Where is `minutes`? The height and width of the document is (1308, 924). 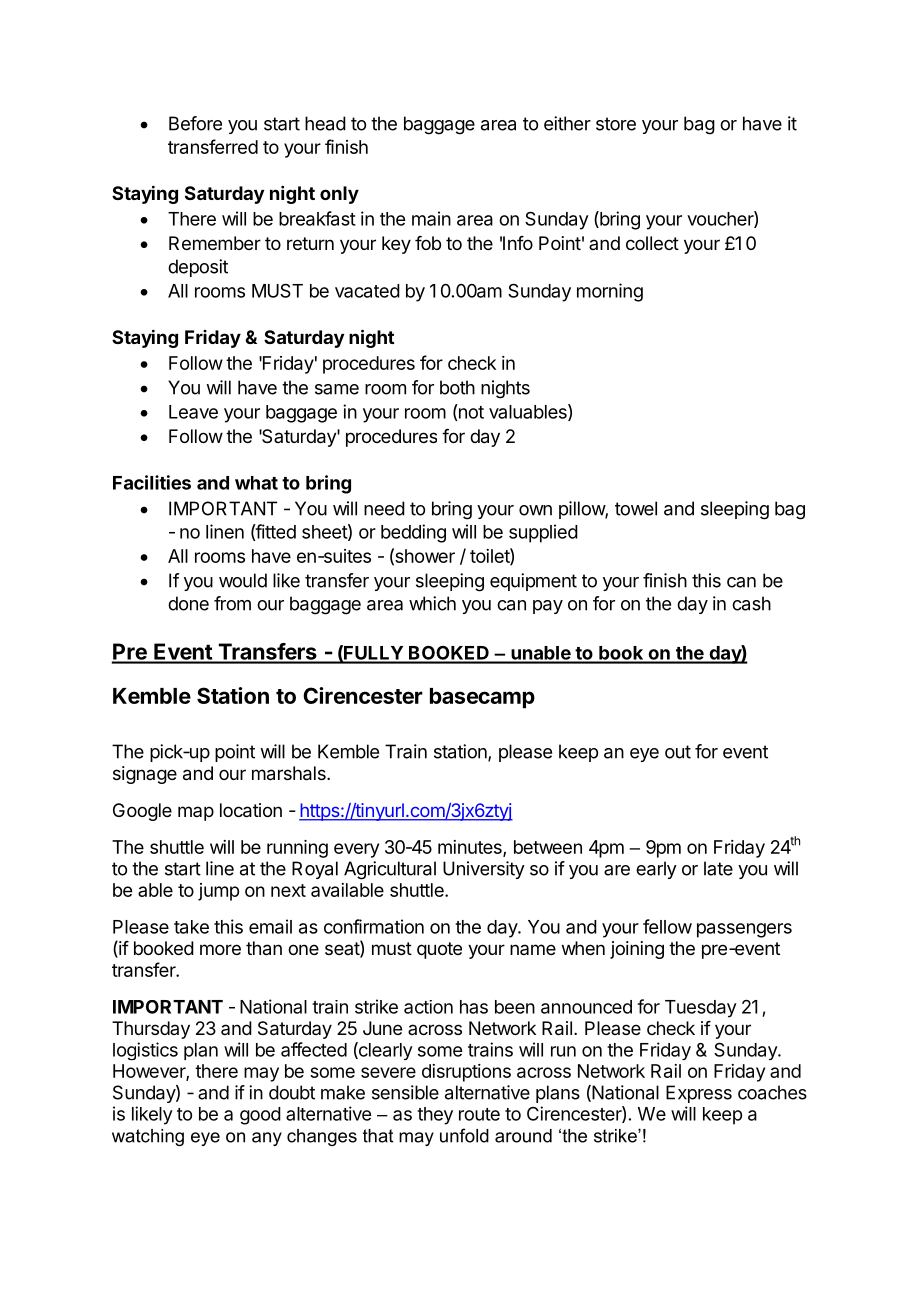 minutes is located at coordinates (471, 848).
